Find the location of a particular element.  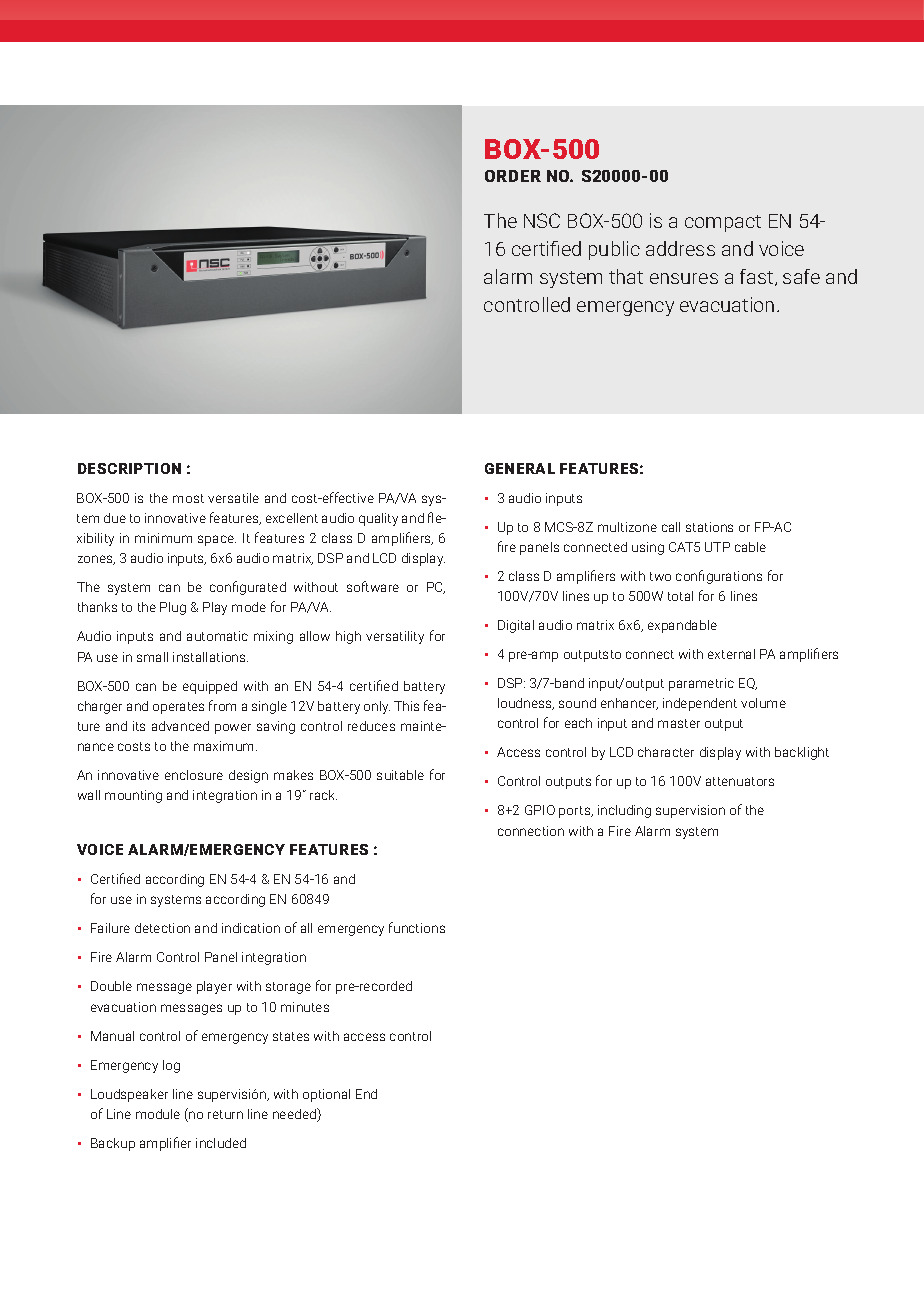

ORDER is located at coordinates (513, 176).
